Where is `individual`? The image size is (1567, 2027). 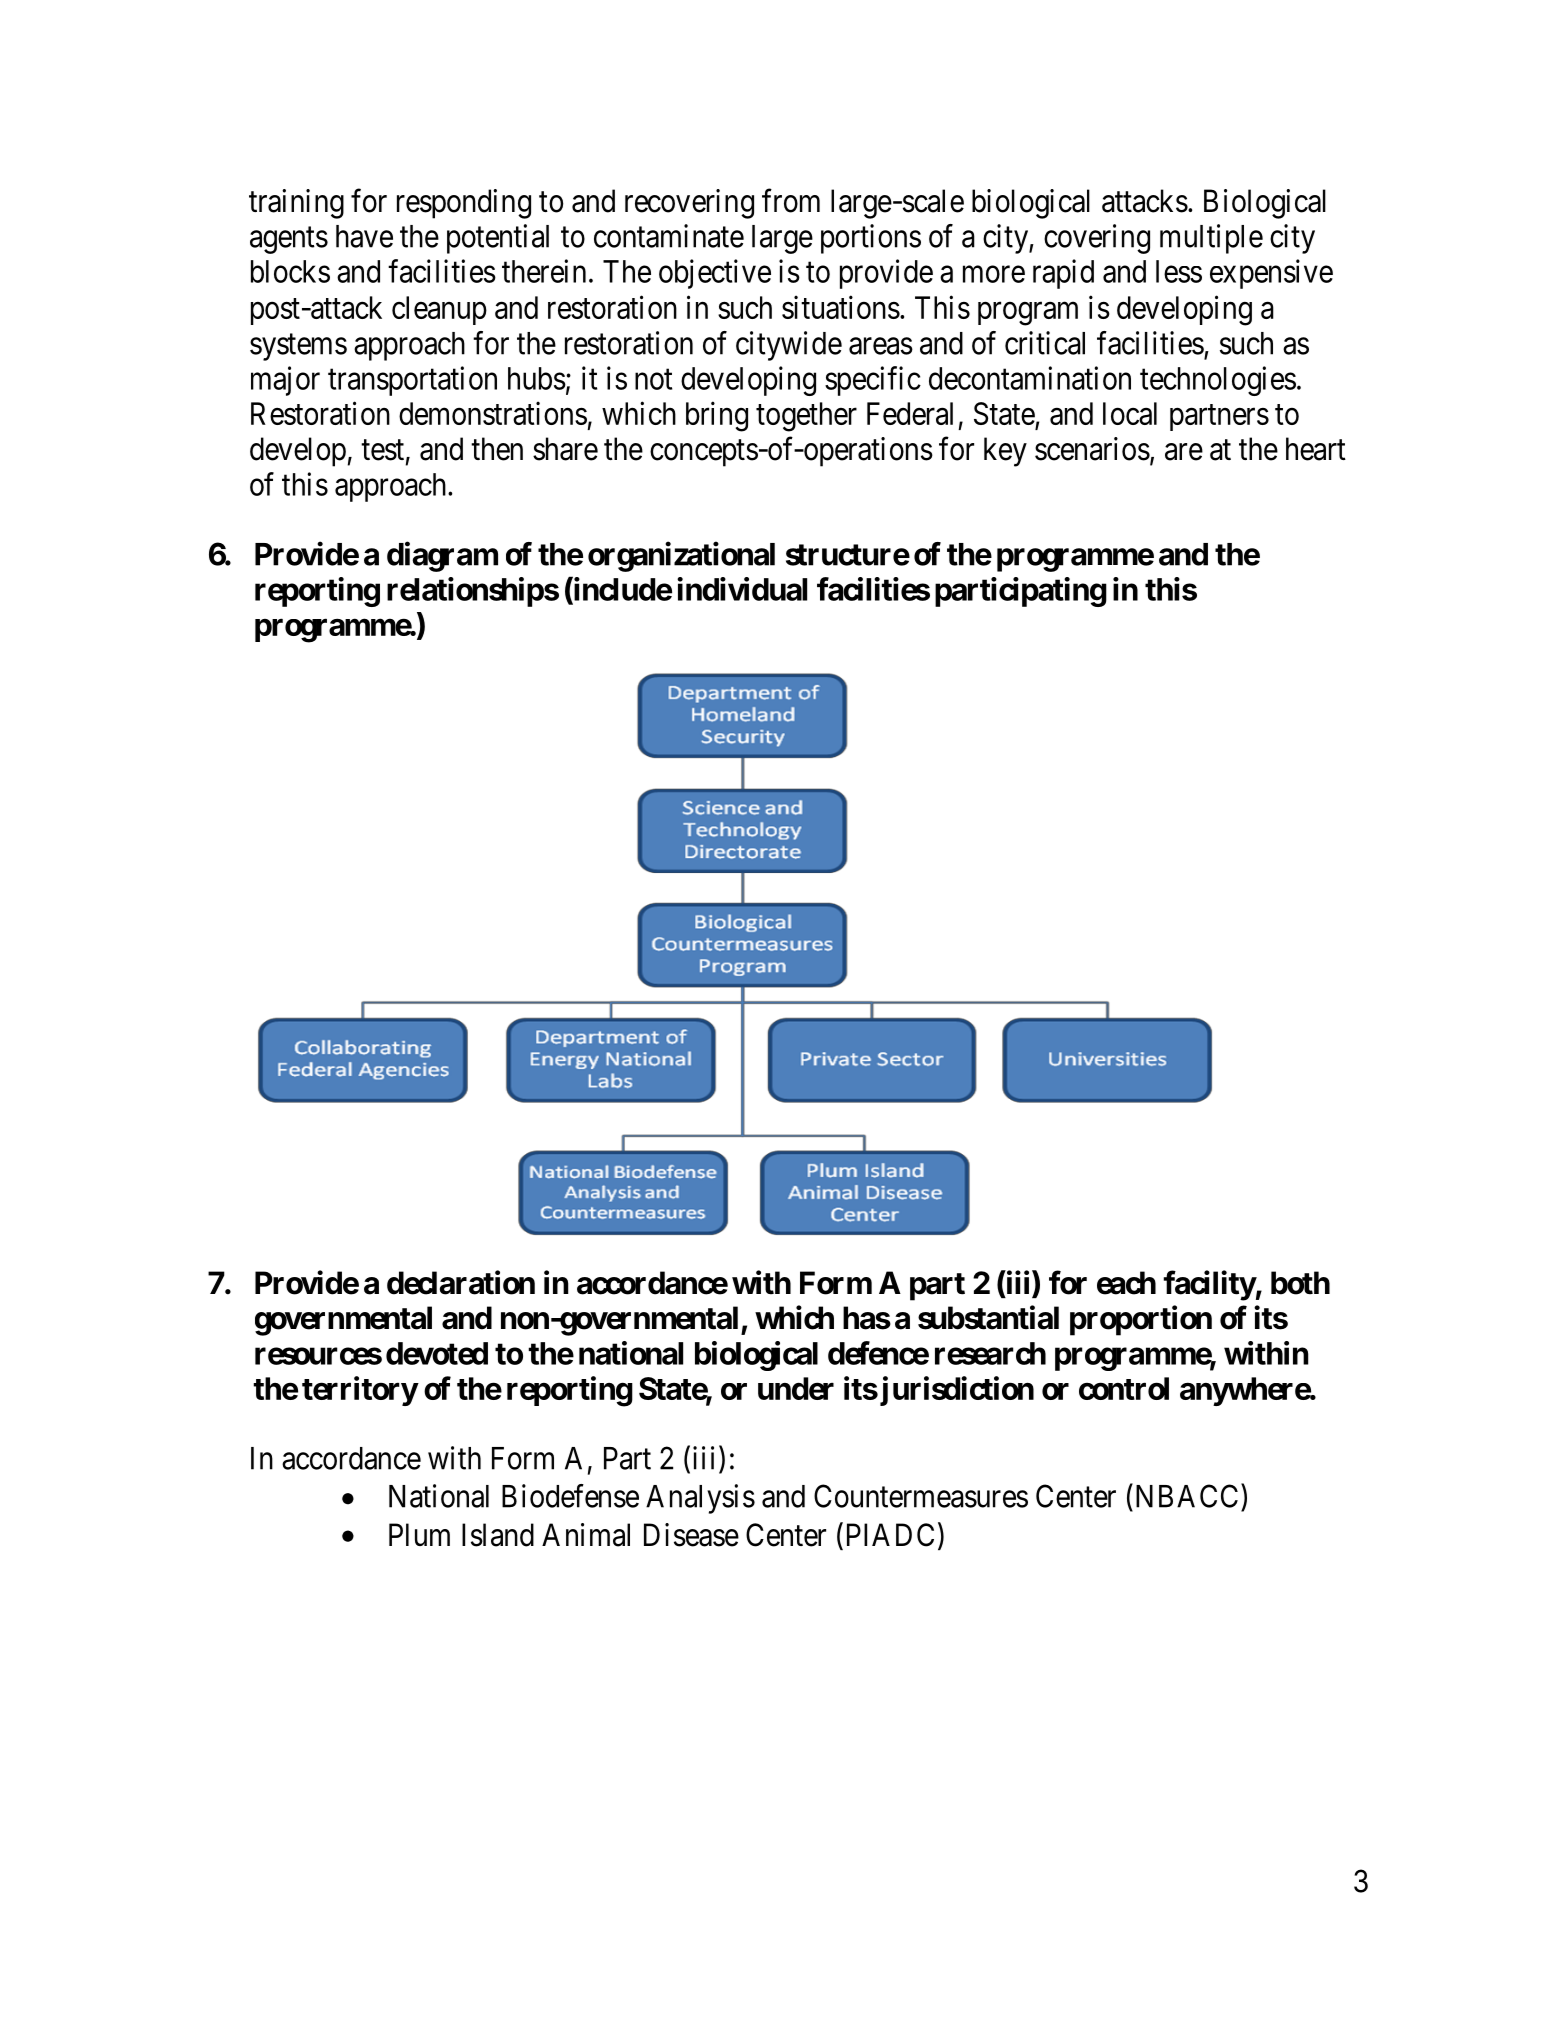 individual is located at coordinates (742, 589).
